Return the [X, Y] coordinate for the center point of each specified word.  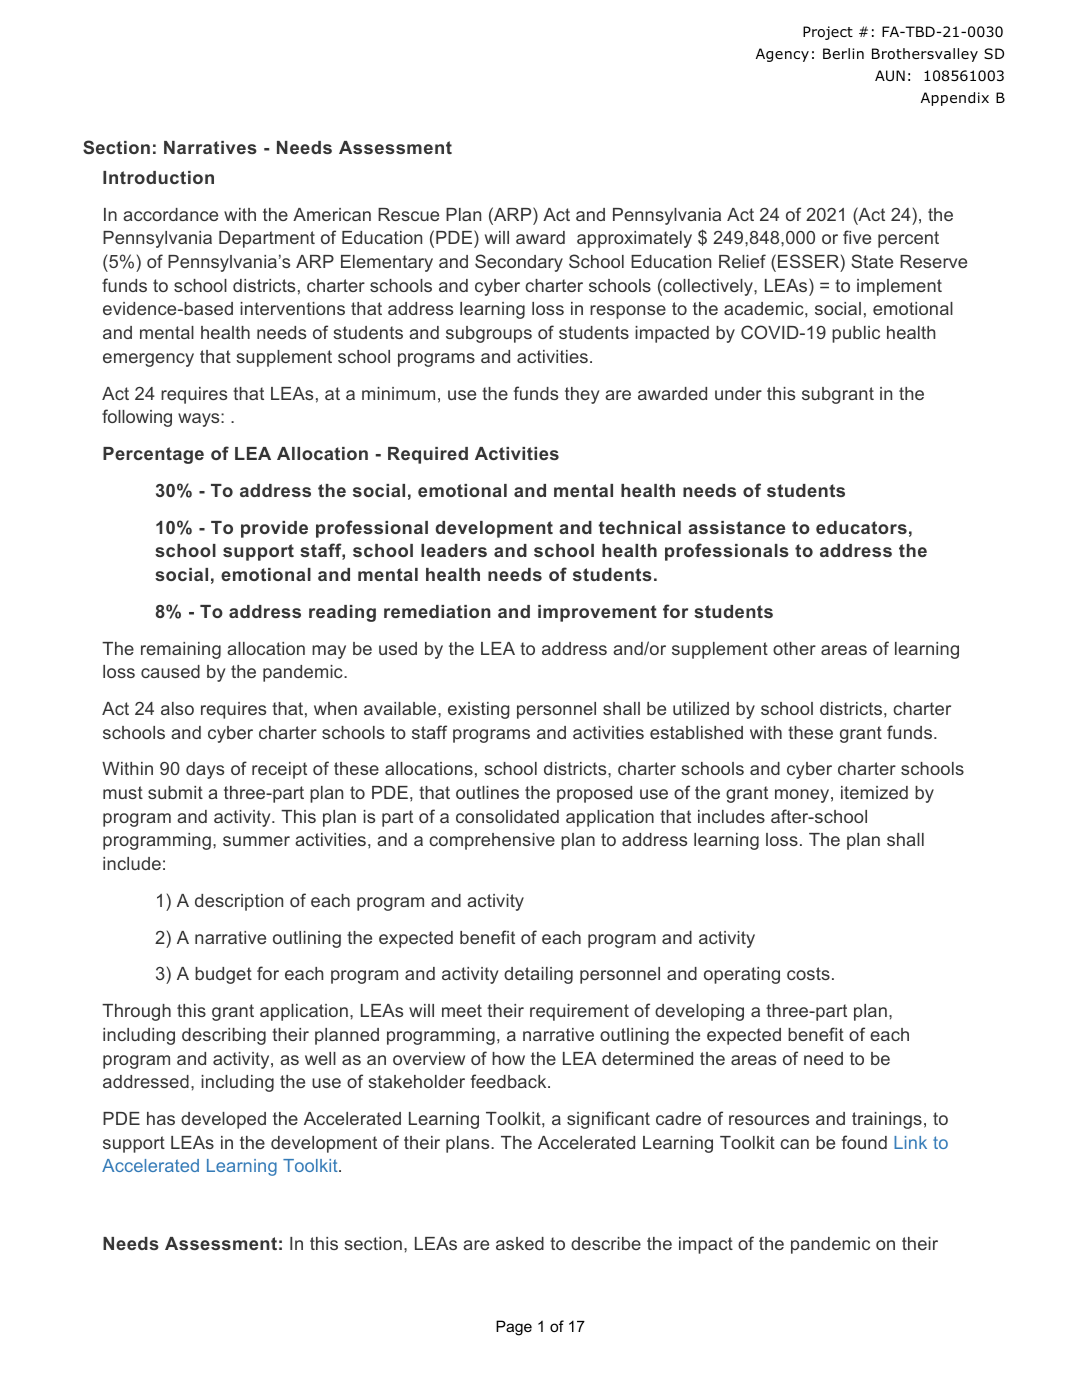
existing [479, 710]
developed [223, 1120]
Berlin [843, 53]
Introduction [158, 177]
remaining [181, 650]
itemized [874, 792]
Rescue [408, 214]
